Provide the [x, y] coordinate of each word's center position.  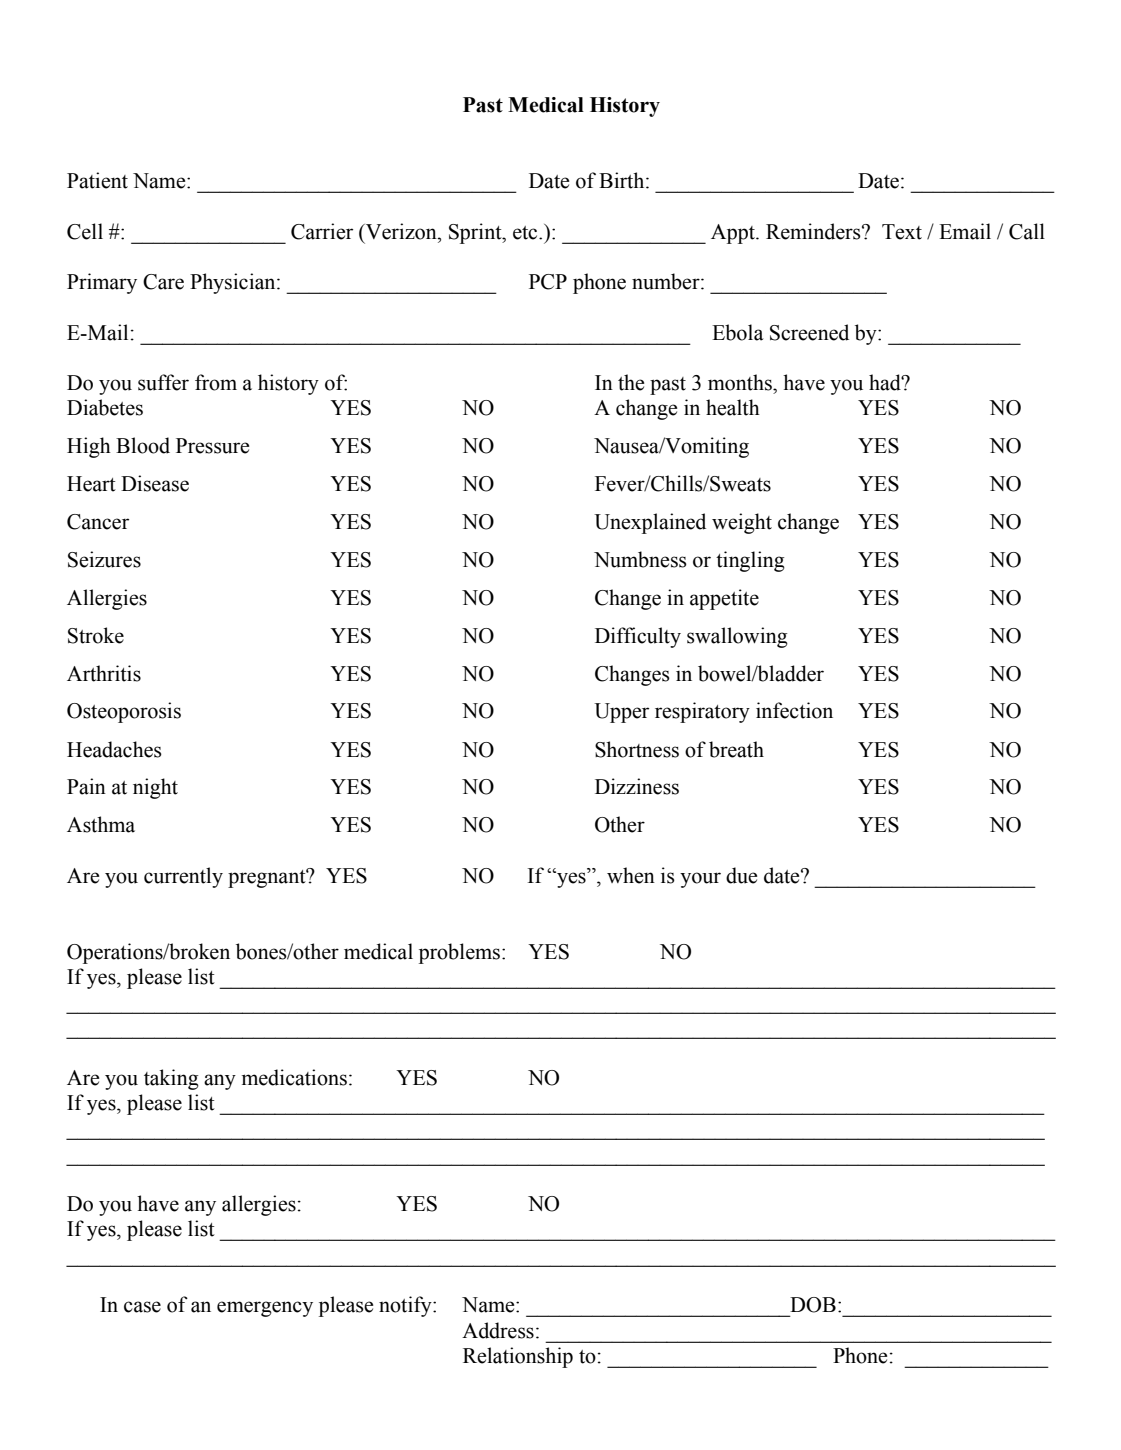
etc [526, 233]
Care [163, 282]
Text [902, 232]
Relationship [518, 1357]
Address [498, 1330]
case [142, 1307]
